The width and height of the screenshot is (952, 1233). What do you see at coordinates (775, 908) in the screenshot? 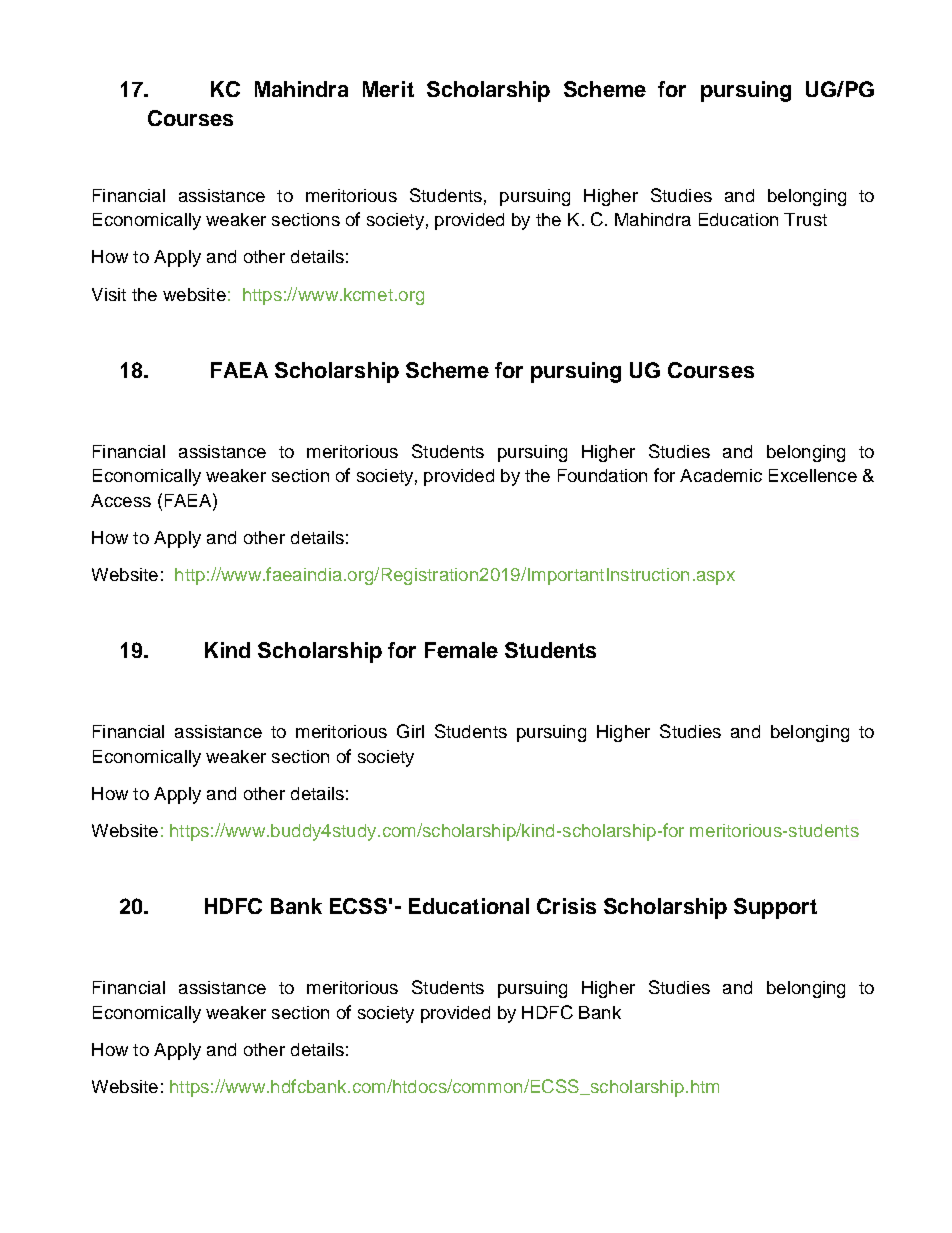
I see `Support` at bounding box center [775, 908].
